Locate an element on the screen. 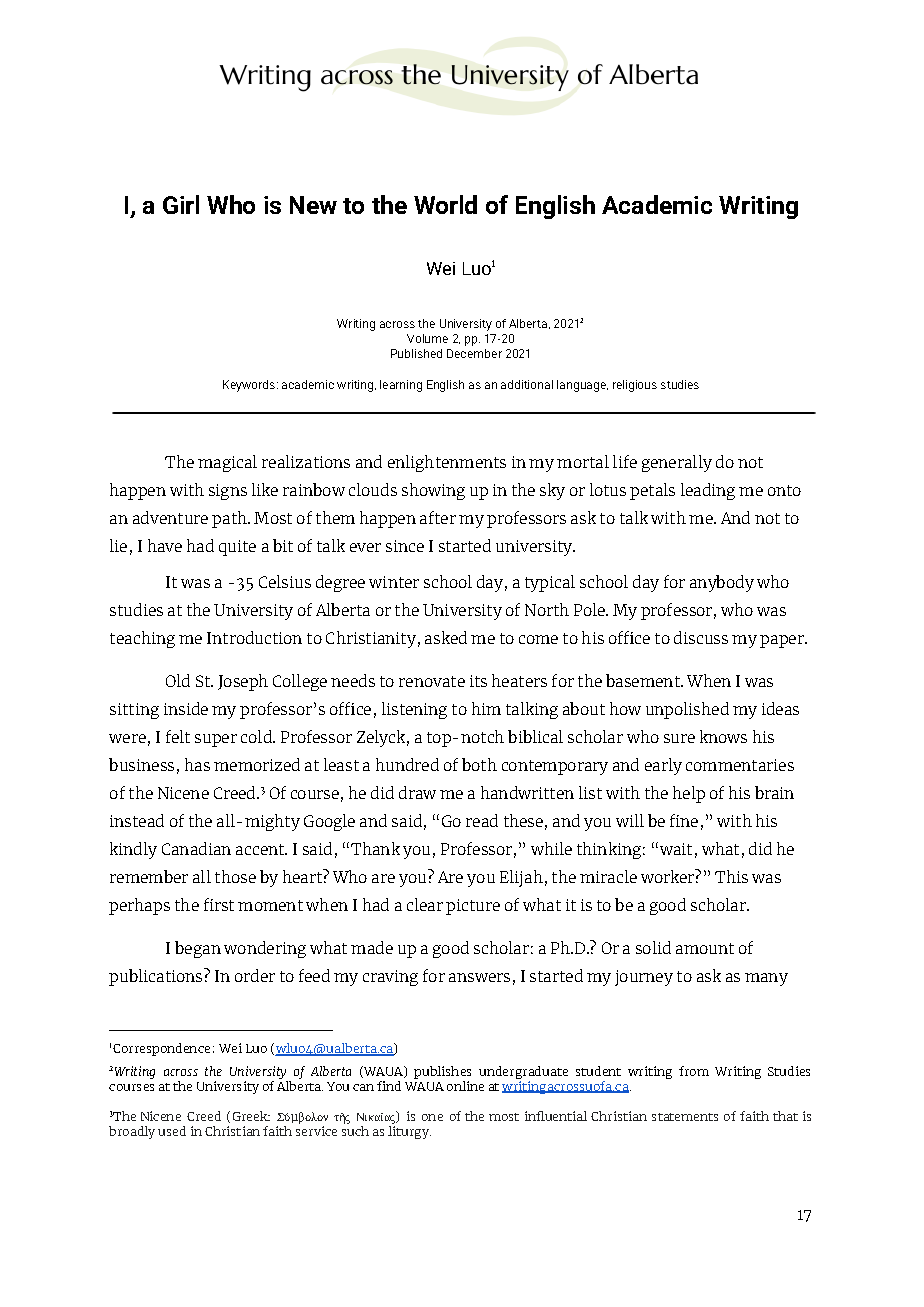  first is located at coordinates (219, 904).
